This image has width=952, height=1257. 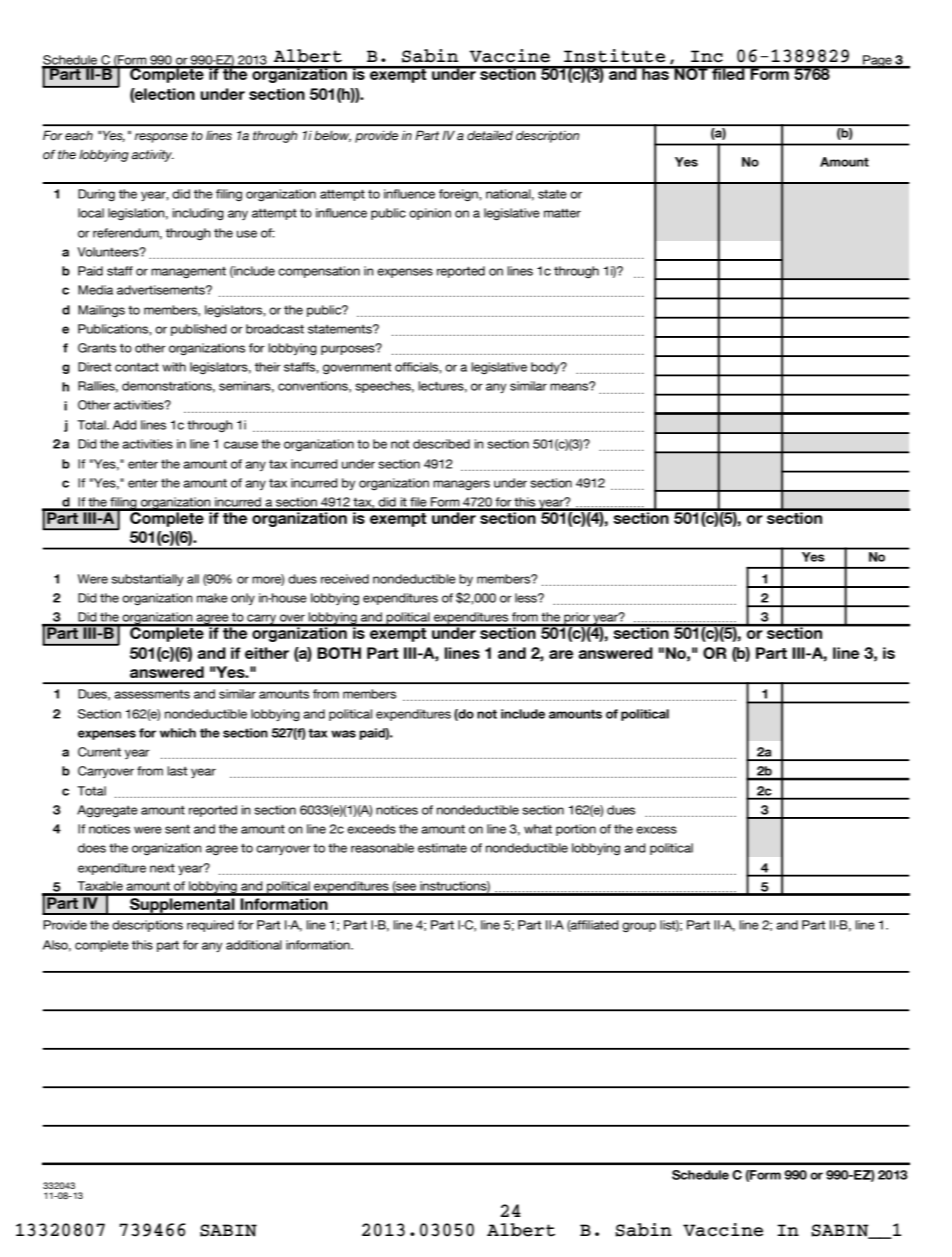 What do you see at coordinates (332, 136) in the image?
I see `below` at bounding box center [332, 136].
